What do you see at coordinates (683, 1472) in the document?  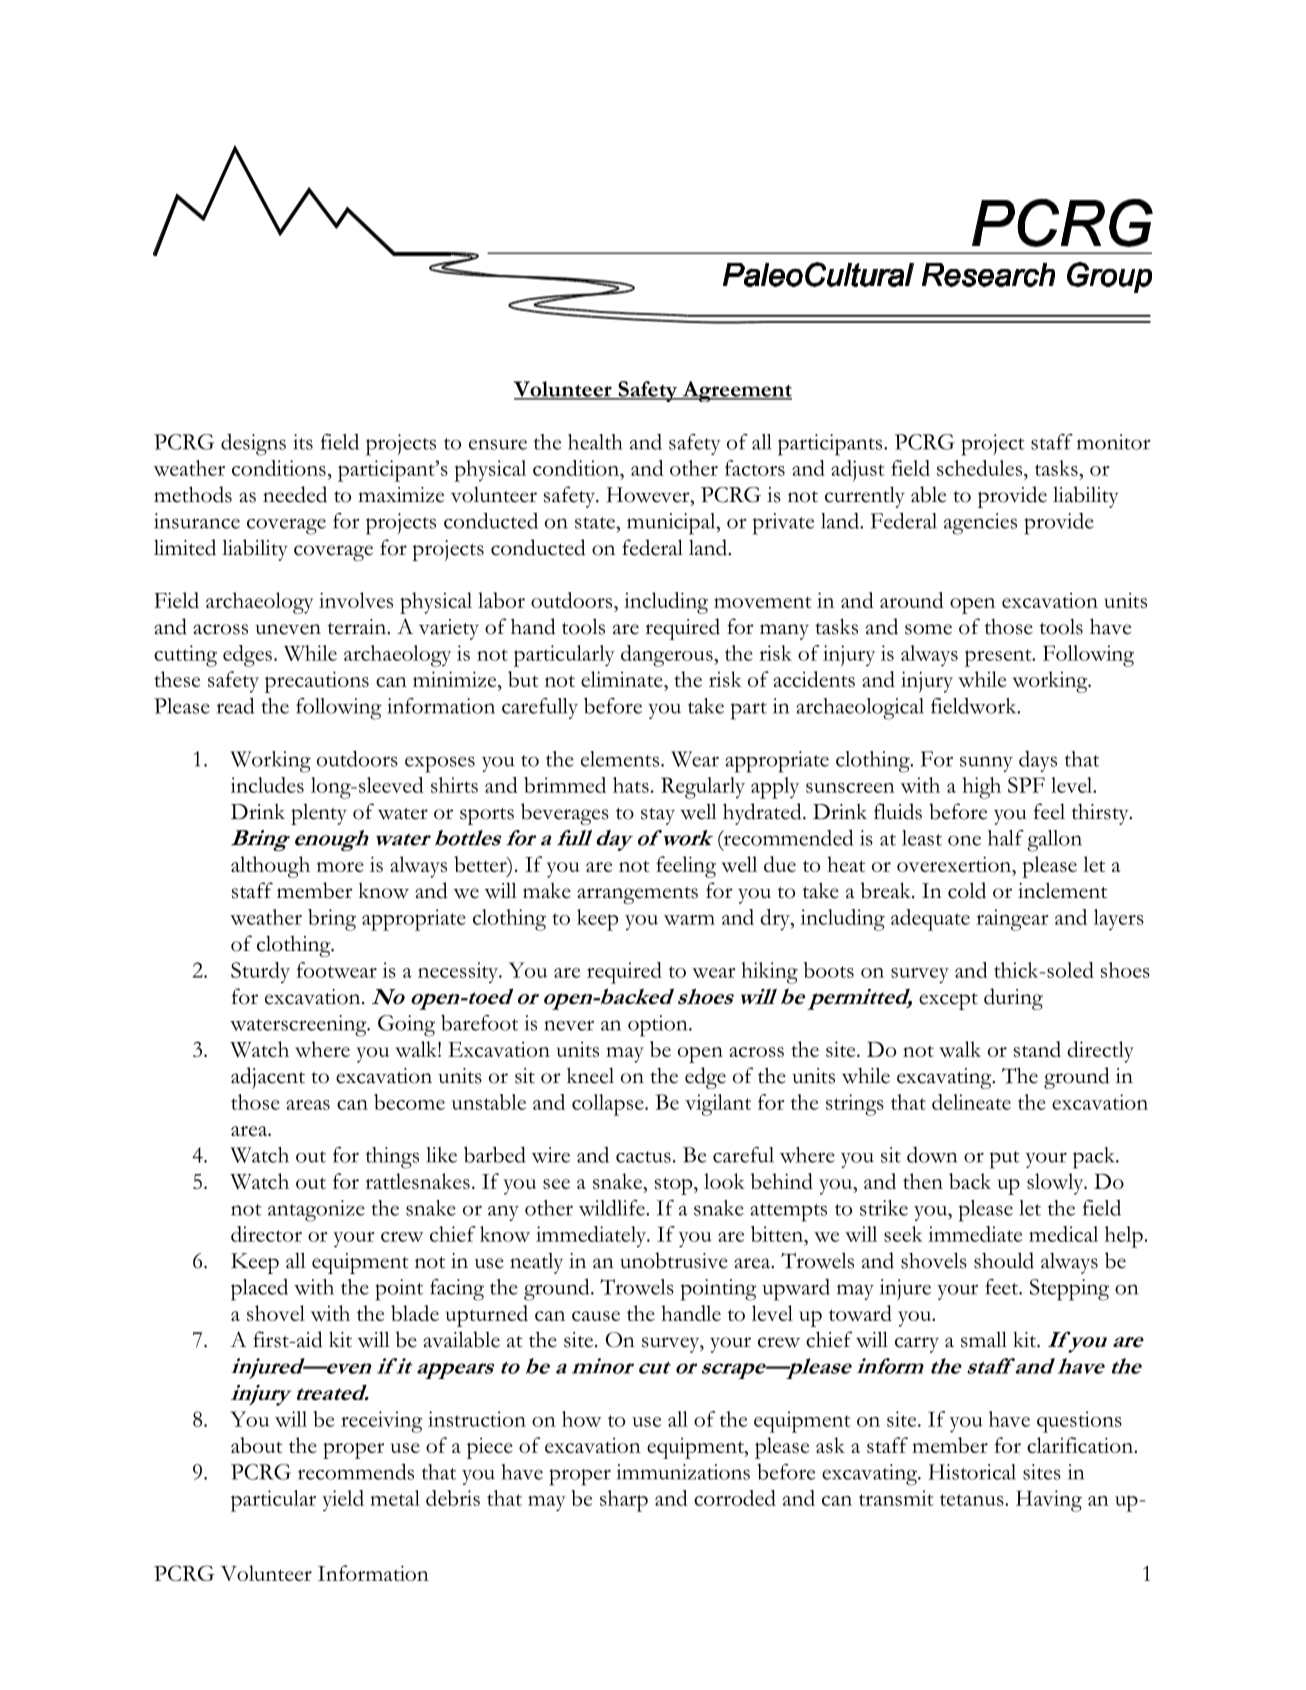 I see `immunizations` at bounding box center [683, 1472].
